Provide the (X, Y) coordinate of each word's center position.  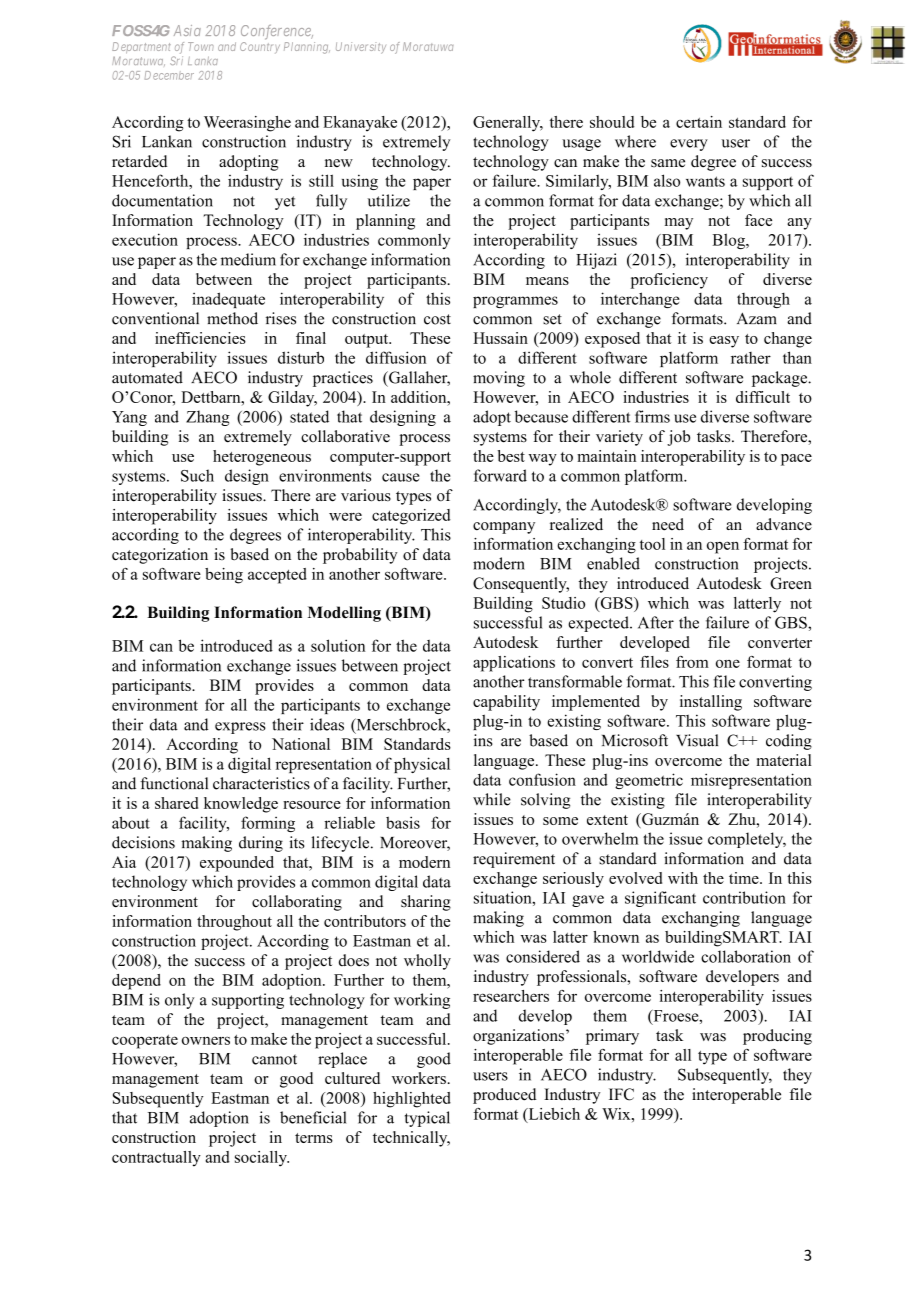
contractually (156, 1159)
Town (201, 46)
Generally (508, 124)
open (723, 547)
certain (699, 122)
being (224, 576)
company (504, 528)
